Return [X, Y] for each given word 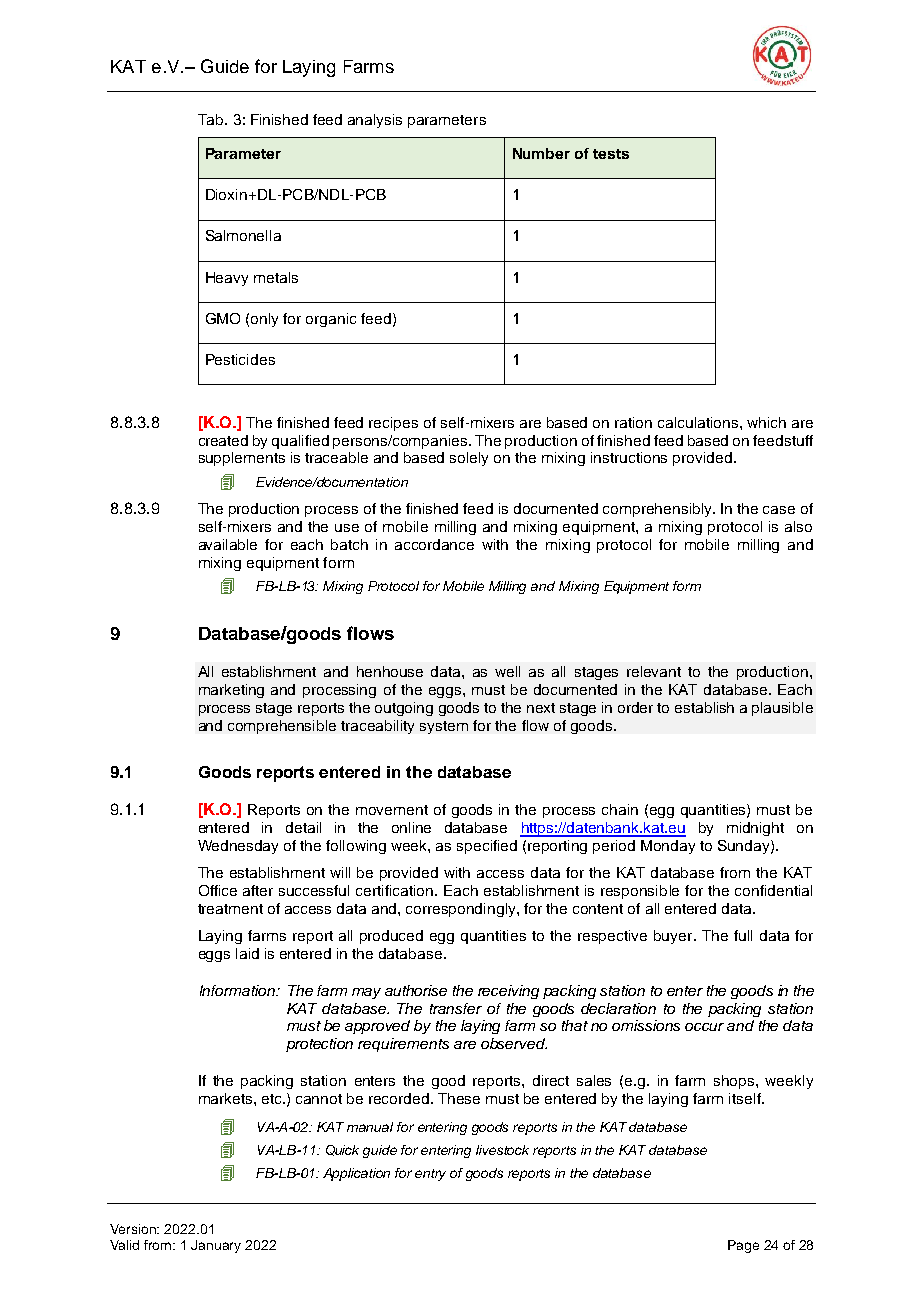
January [216, 1246]
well [507, 671]
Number [541, 153]
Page [743, 1246]
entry [430, 1175]
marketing [231, 691]
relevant [654, 671]
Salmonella [243, 235]
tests [611, 154]
